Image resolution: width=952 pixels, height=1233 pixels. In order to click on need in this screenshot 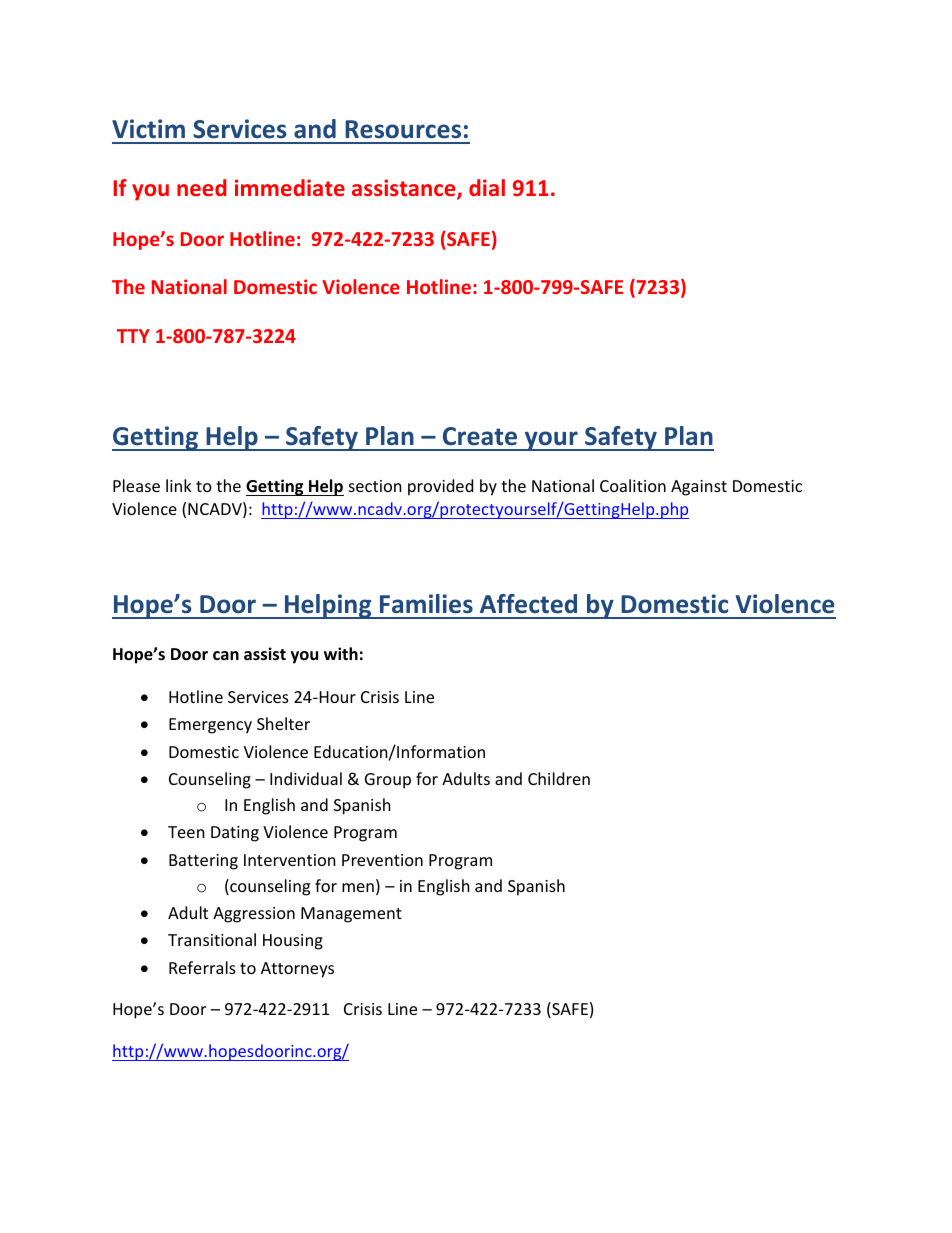, I will do `click(201, 187)`.
